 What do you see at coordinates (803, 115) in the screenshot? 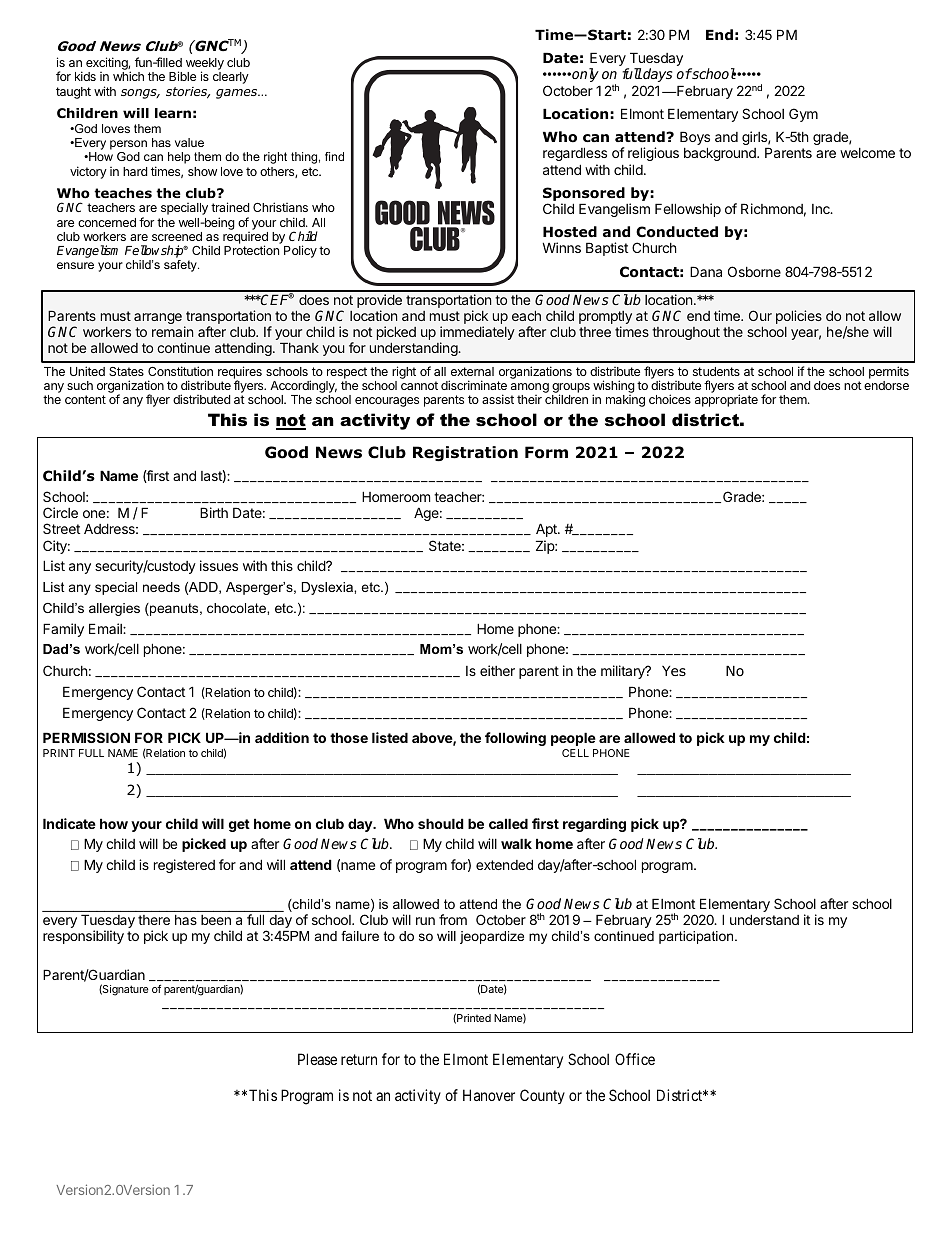
I see `Gym` at bounding box center [803, 115].
